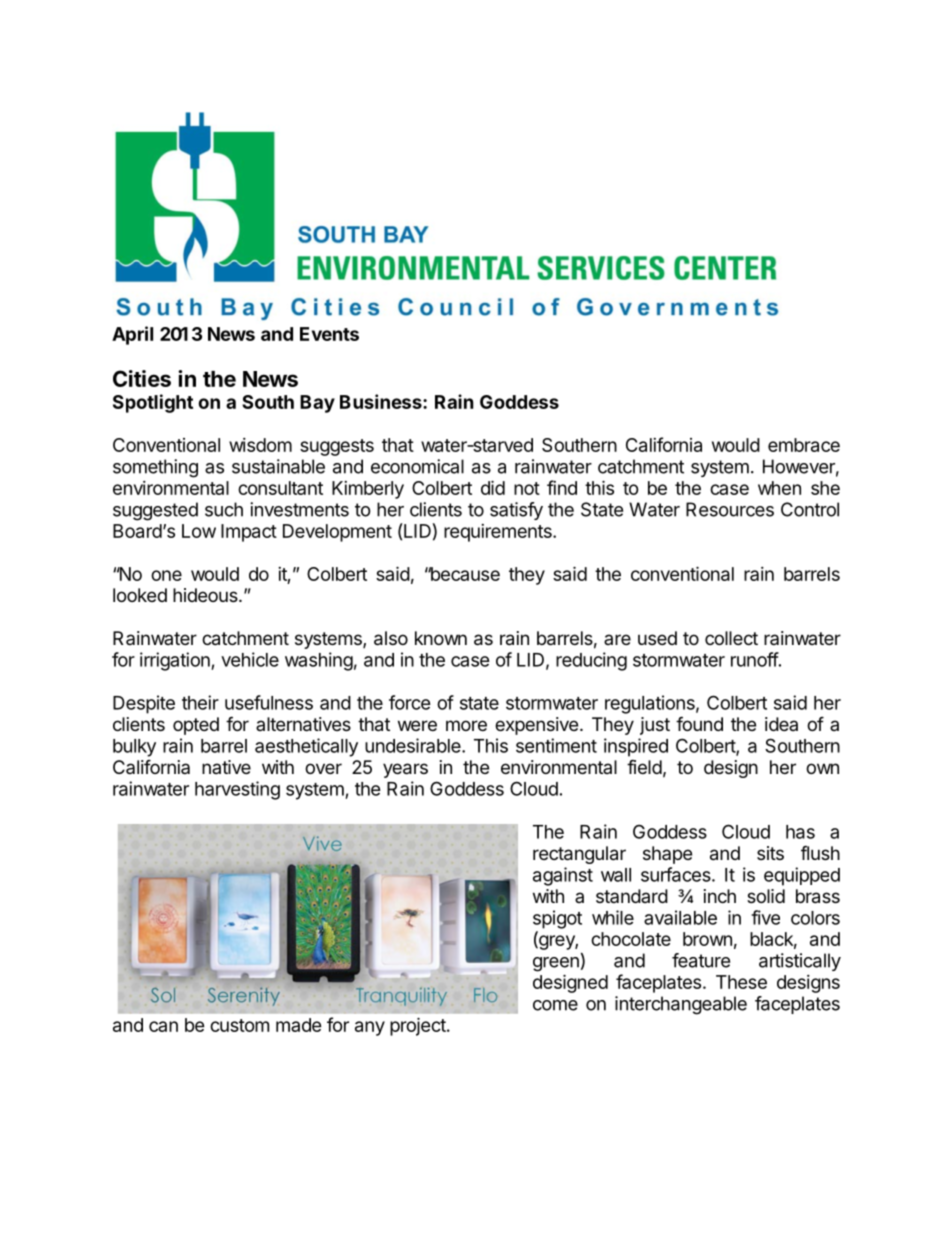  I want to click on hideous, so click(206, 595).
